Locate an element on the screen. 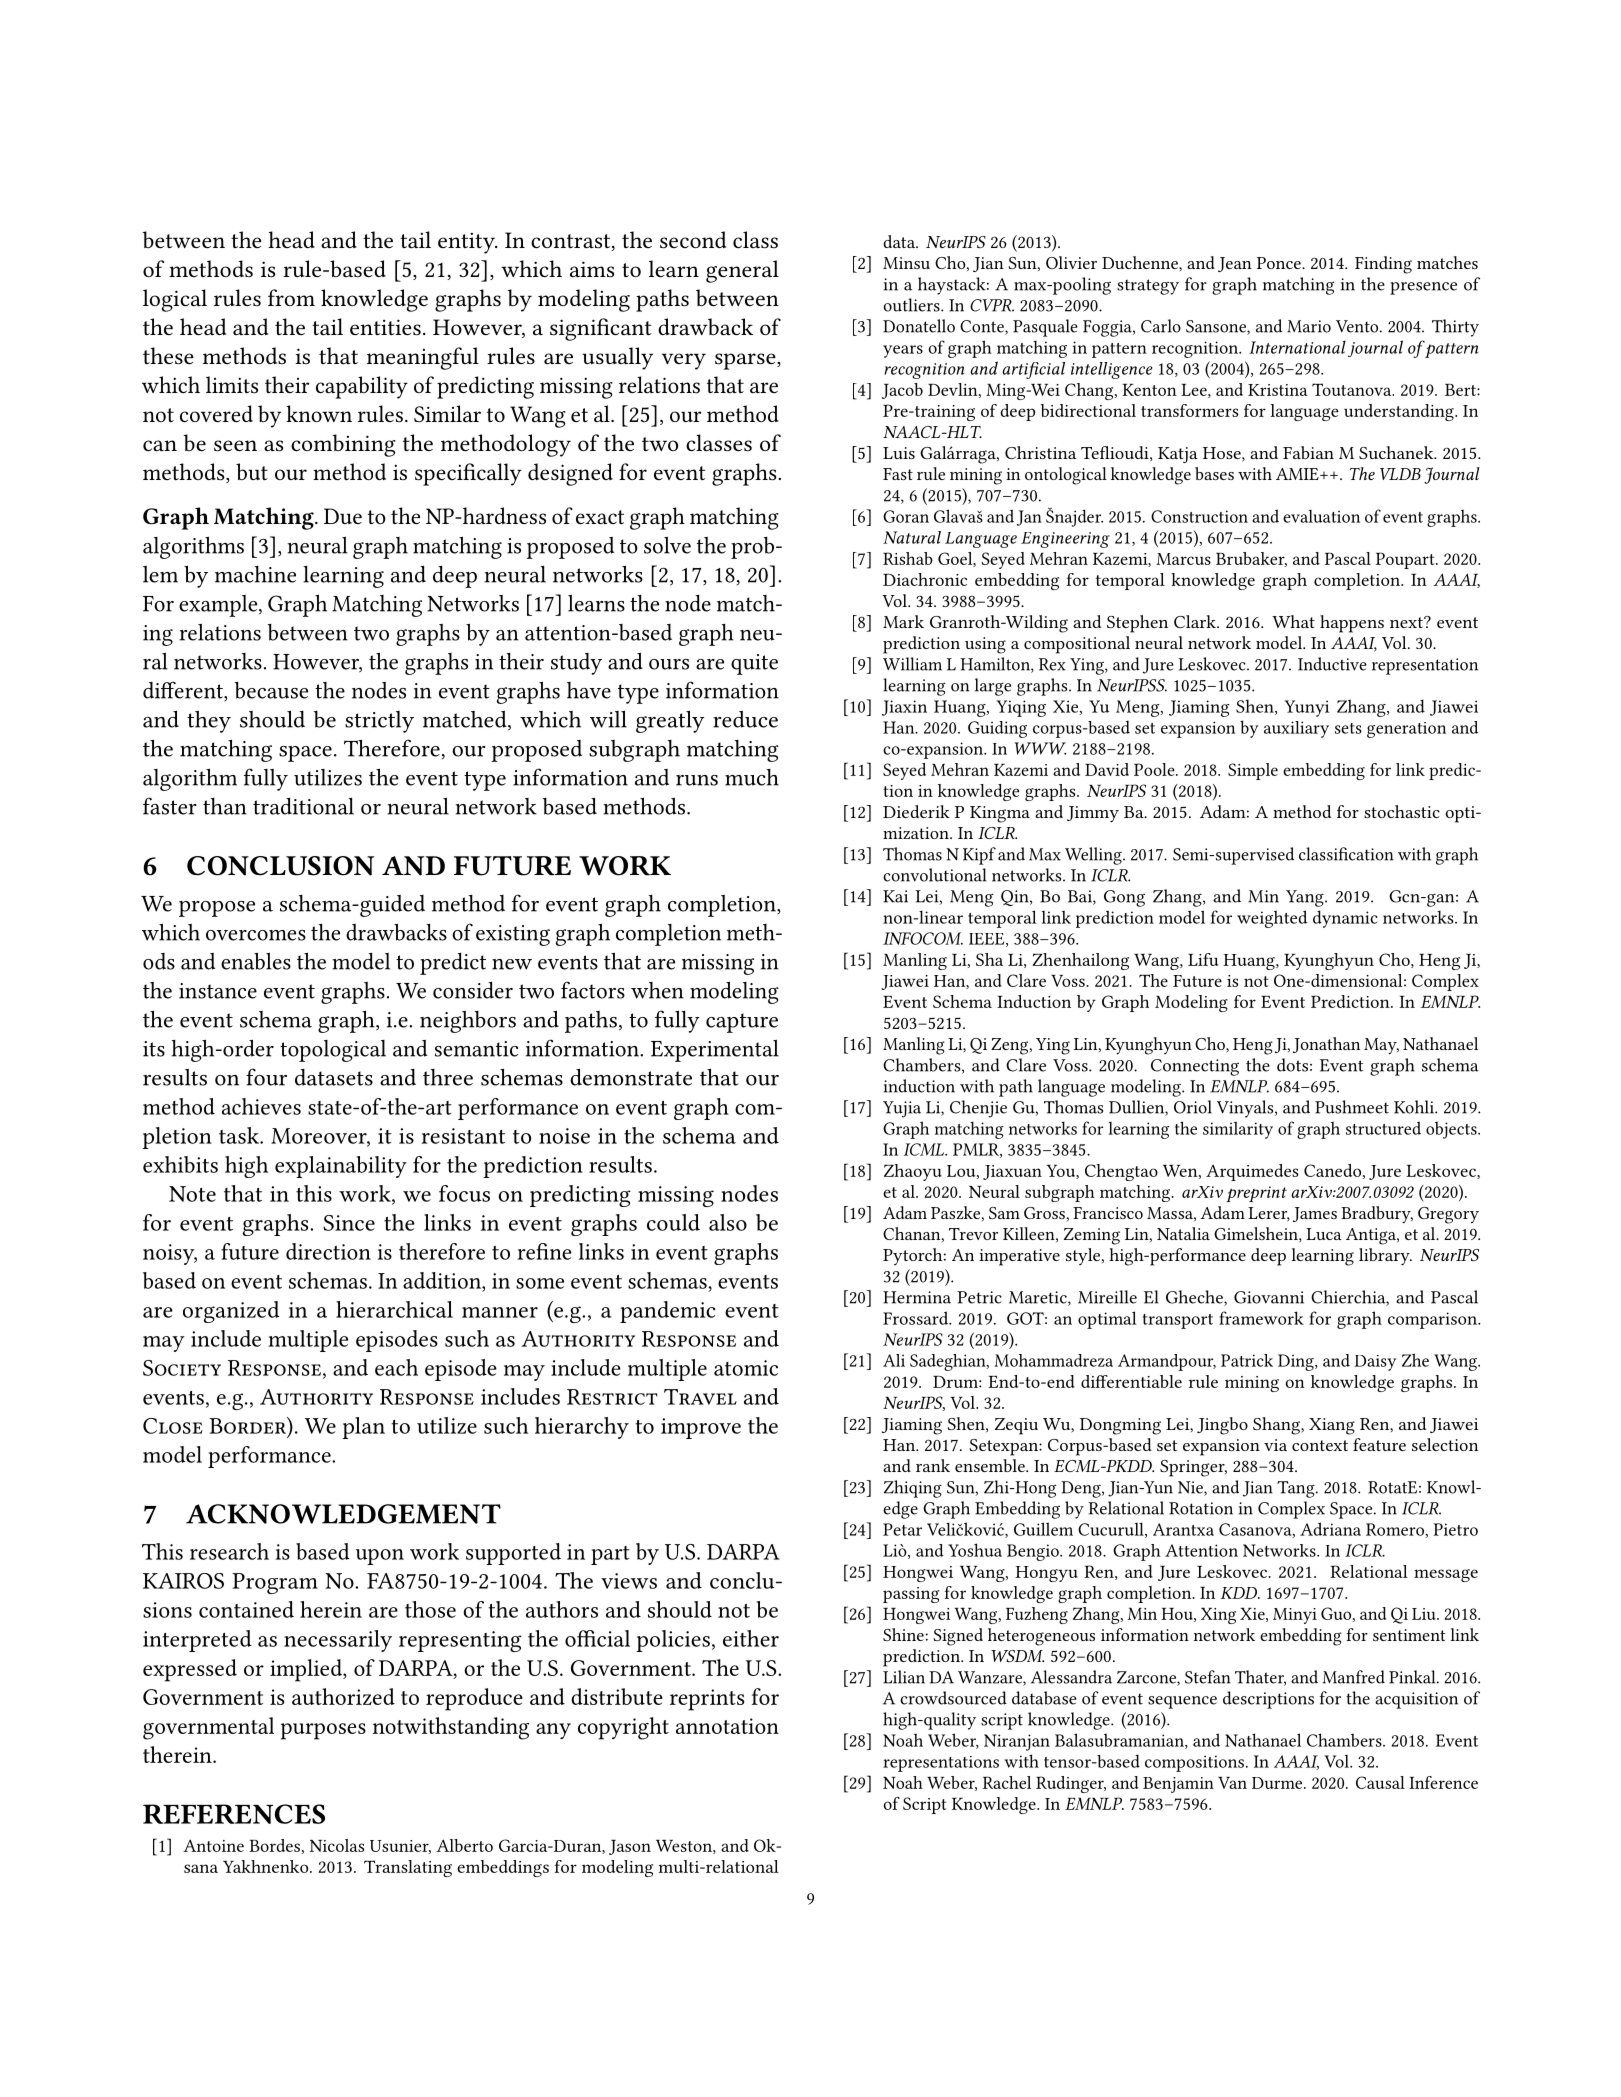 This screenshot has width=1621, height=2097. much is located at coordinates (752, 777).
